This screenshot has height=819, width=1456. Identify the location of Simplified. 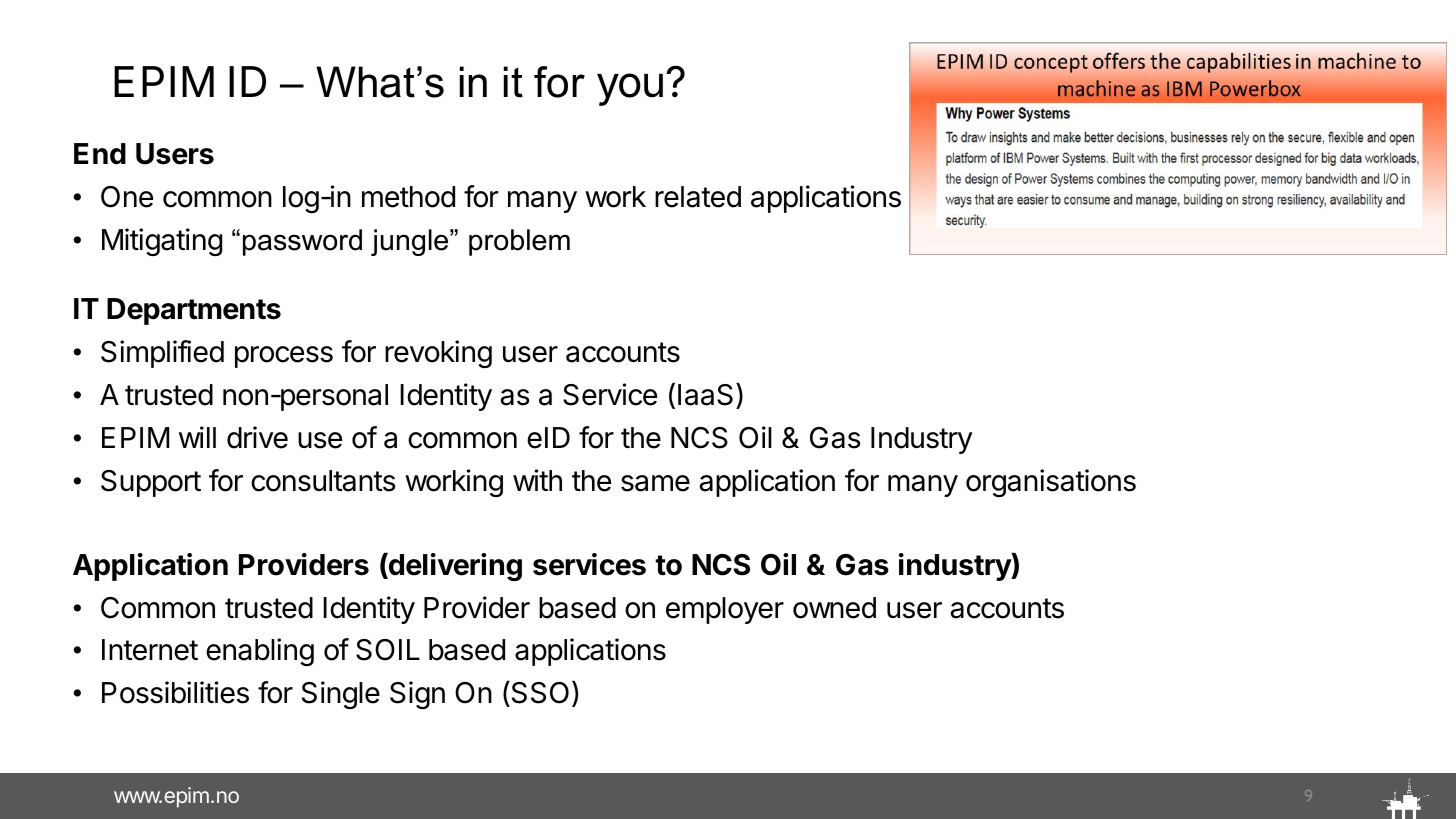
(162, 354).
